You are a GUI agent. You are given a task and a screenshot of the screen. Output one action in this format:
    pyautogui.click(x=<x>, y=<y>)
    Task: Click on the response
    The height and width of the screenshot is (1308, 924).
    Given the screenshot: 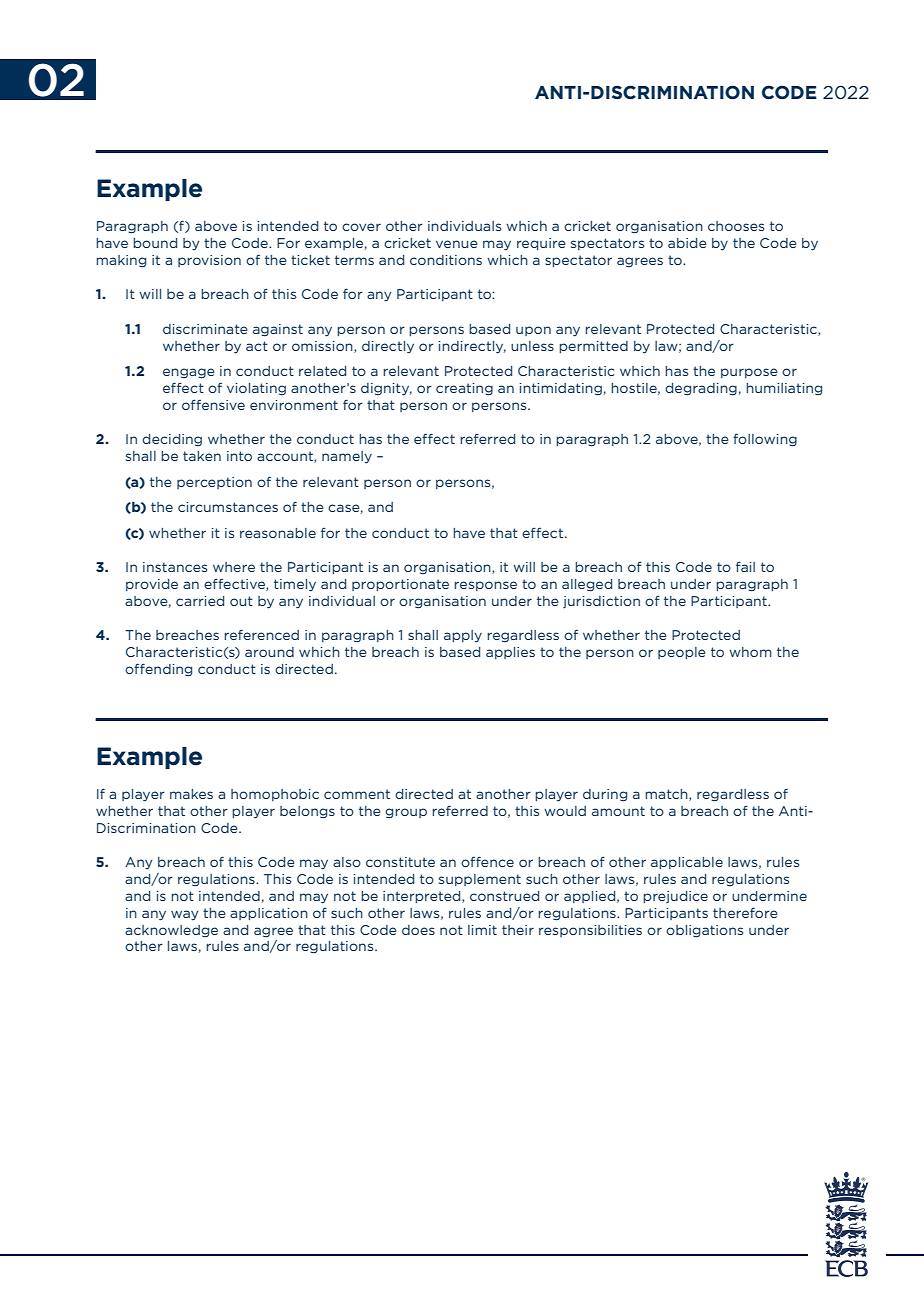 What is the action you would take?
    pyautogui.click(x=485, y=586)
